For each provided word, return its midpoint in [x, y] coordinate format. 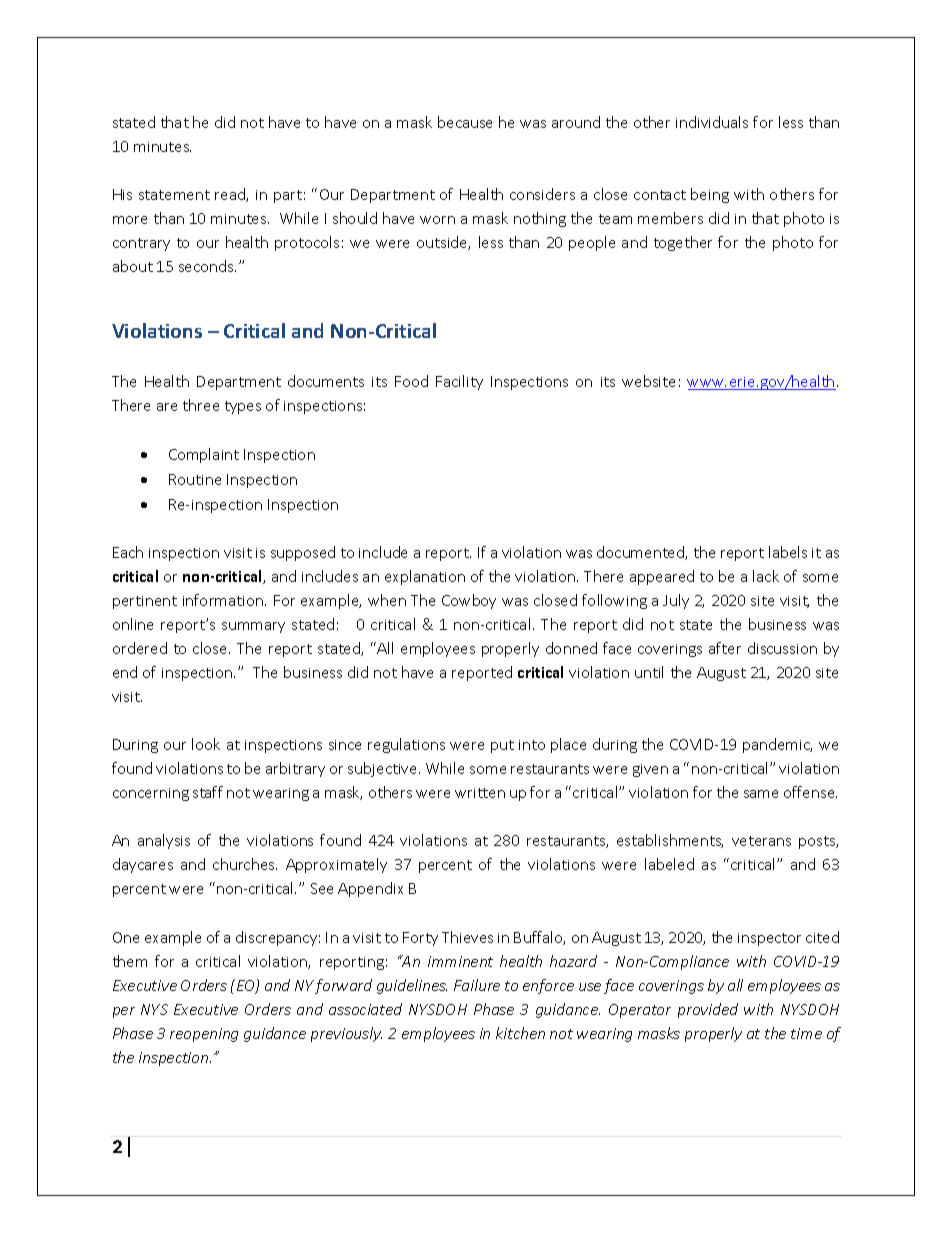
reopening [204, 1035]
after [725, 648]
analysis [164, 841]
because [465, 122]
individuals [712, 122]
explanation [425, 577]
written [480, 793]
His [122, 194]
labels [788, 552]
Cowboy [469, 601]
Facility [459, 382]
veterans [761, 841]
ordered [140, 648]
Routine [195, 479]
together [683, 243]
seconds [207, 266]
